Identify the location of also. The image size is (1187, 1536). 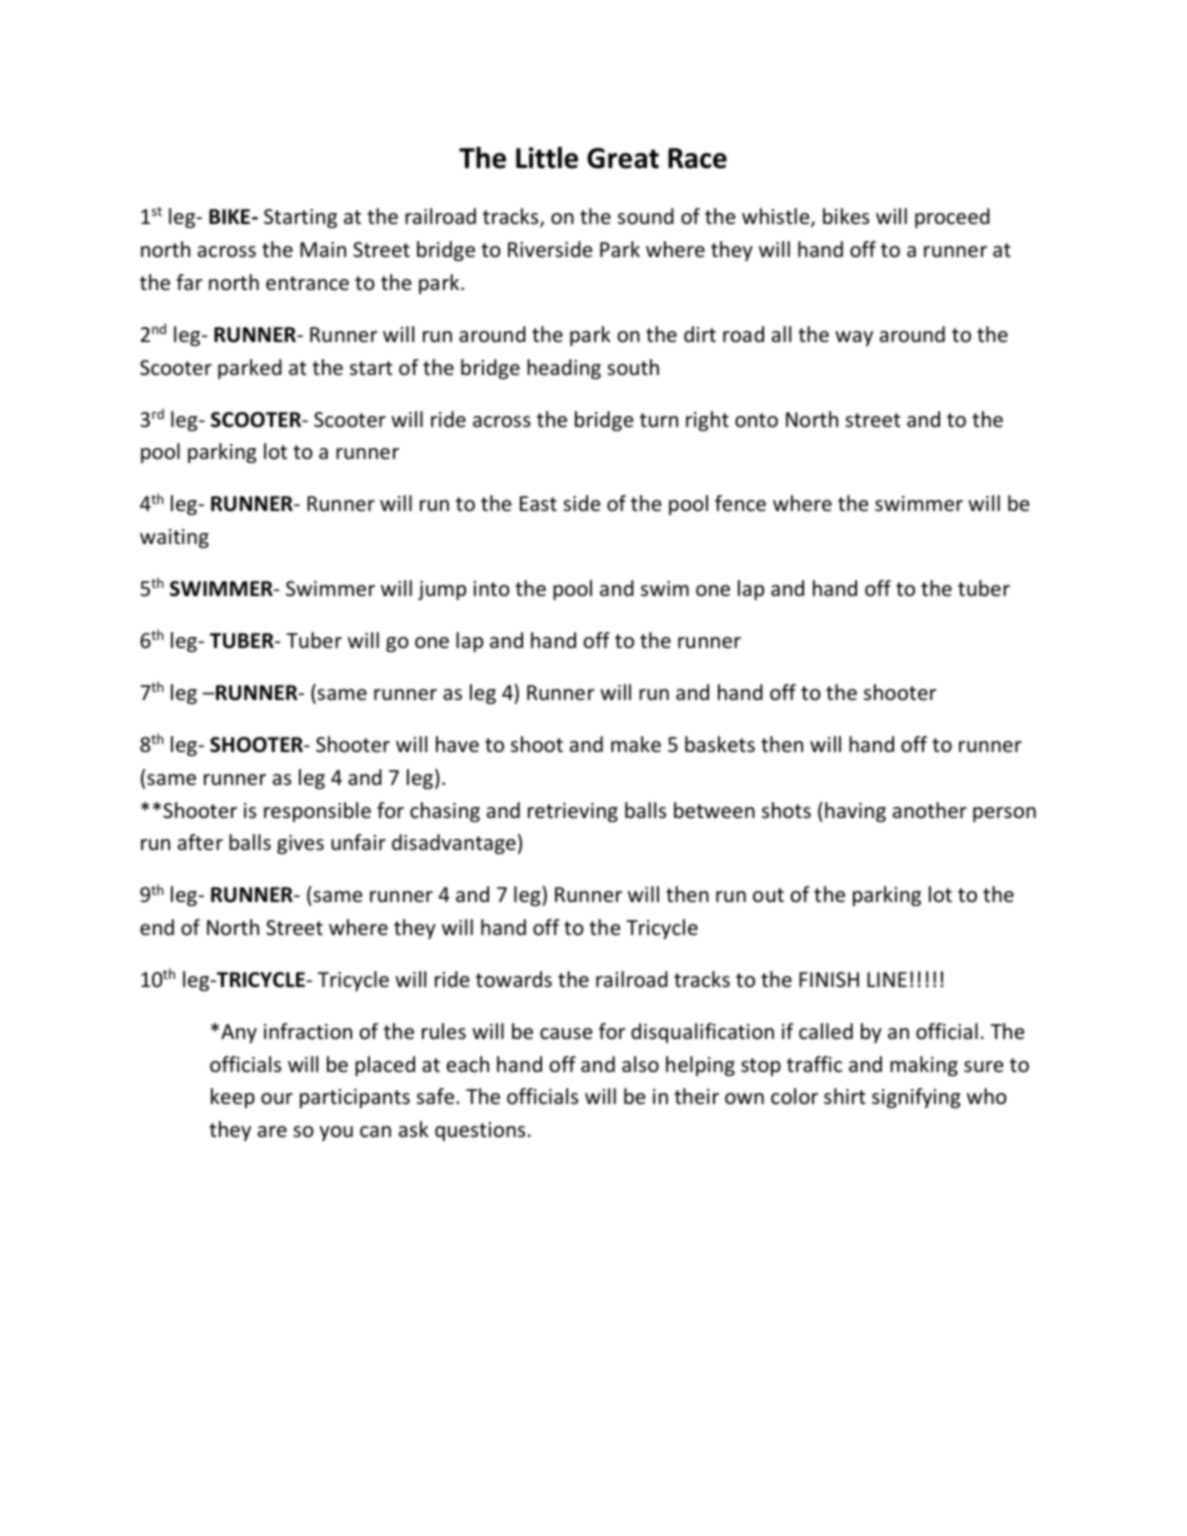
(640, 1064).
